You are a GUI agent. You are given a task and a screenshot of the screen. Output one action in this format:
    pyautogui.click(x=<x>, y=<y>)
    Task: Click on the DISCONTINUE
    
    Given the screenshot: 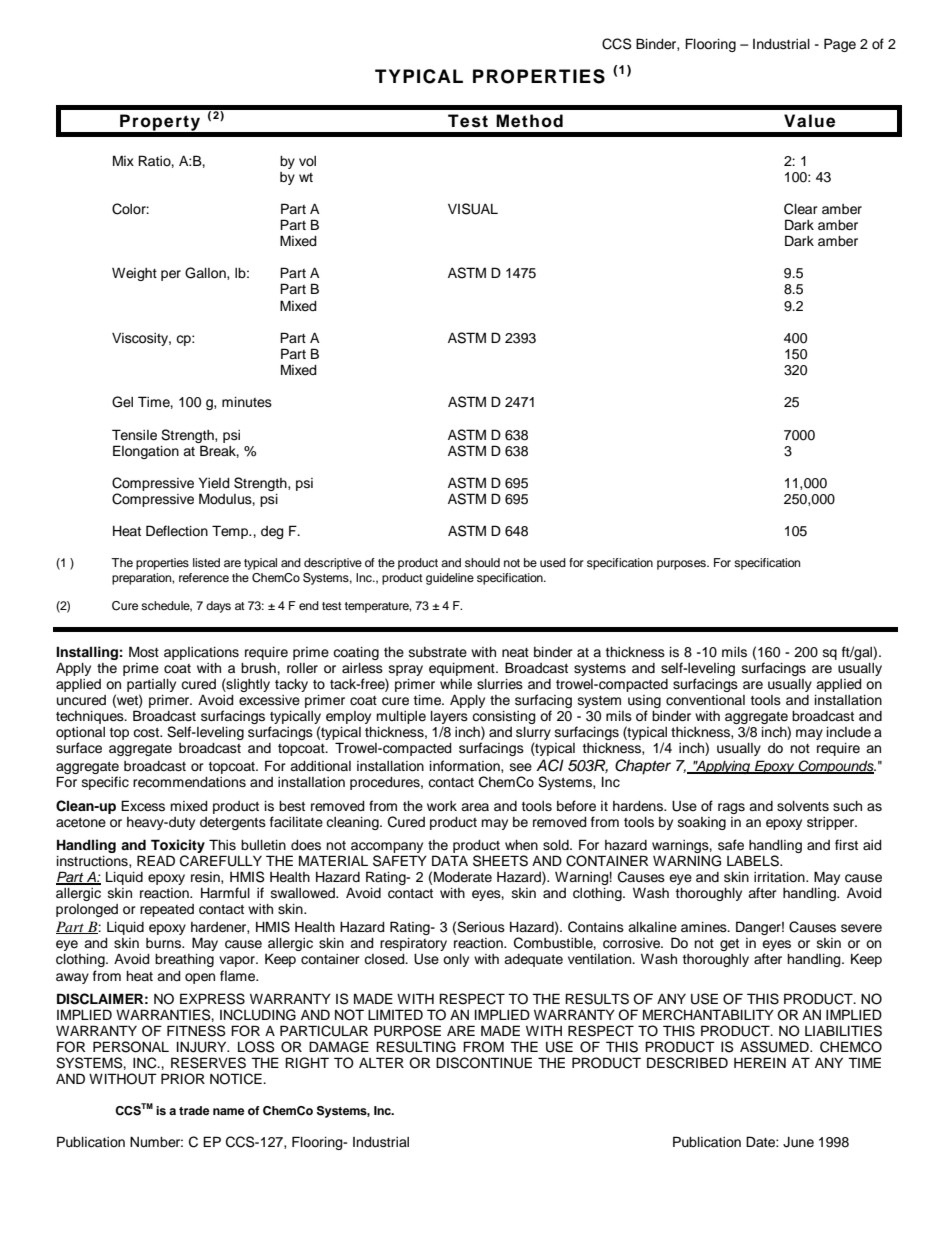 What is the action you would take?
    pyautogui.click(x=484, y=1063)
